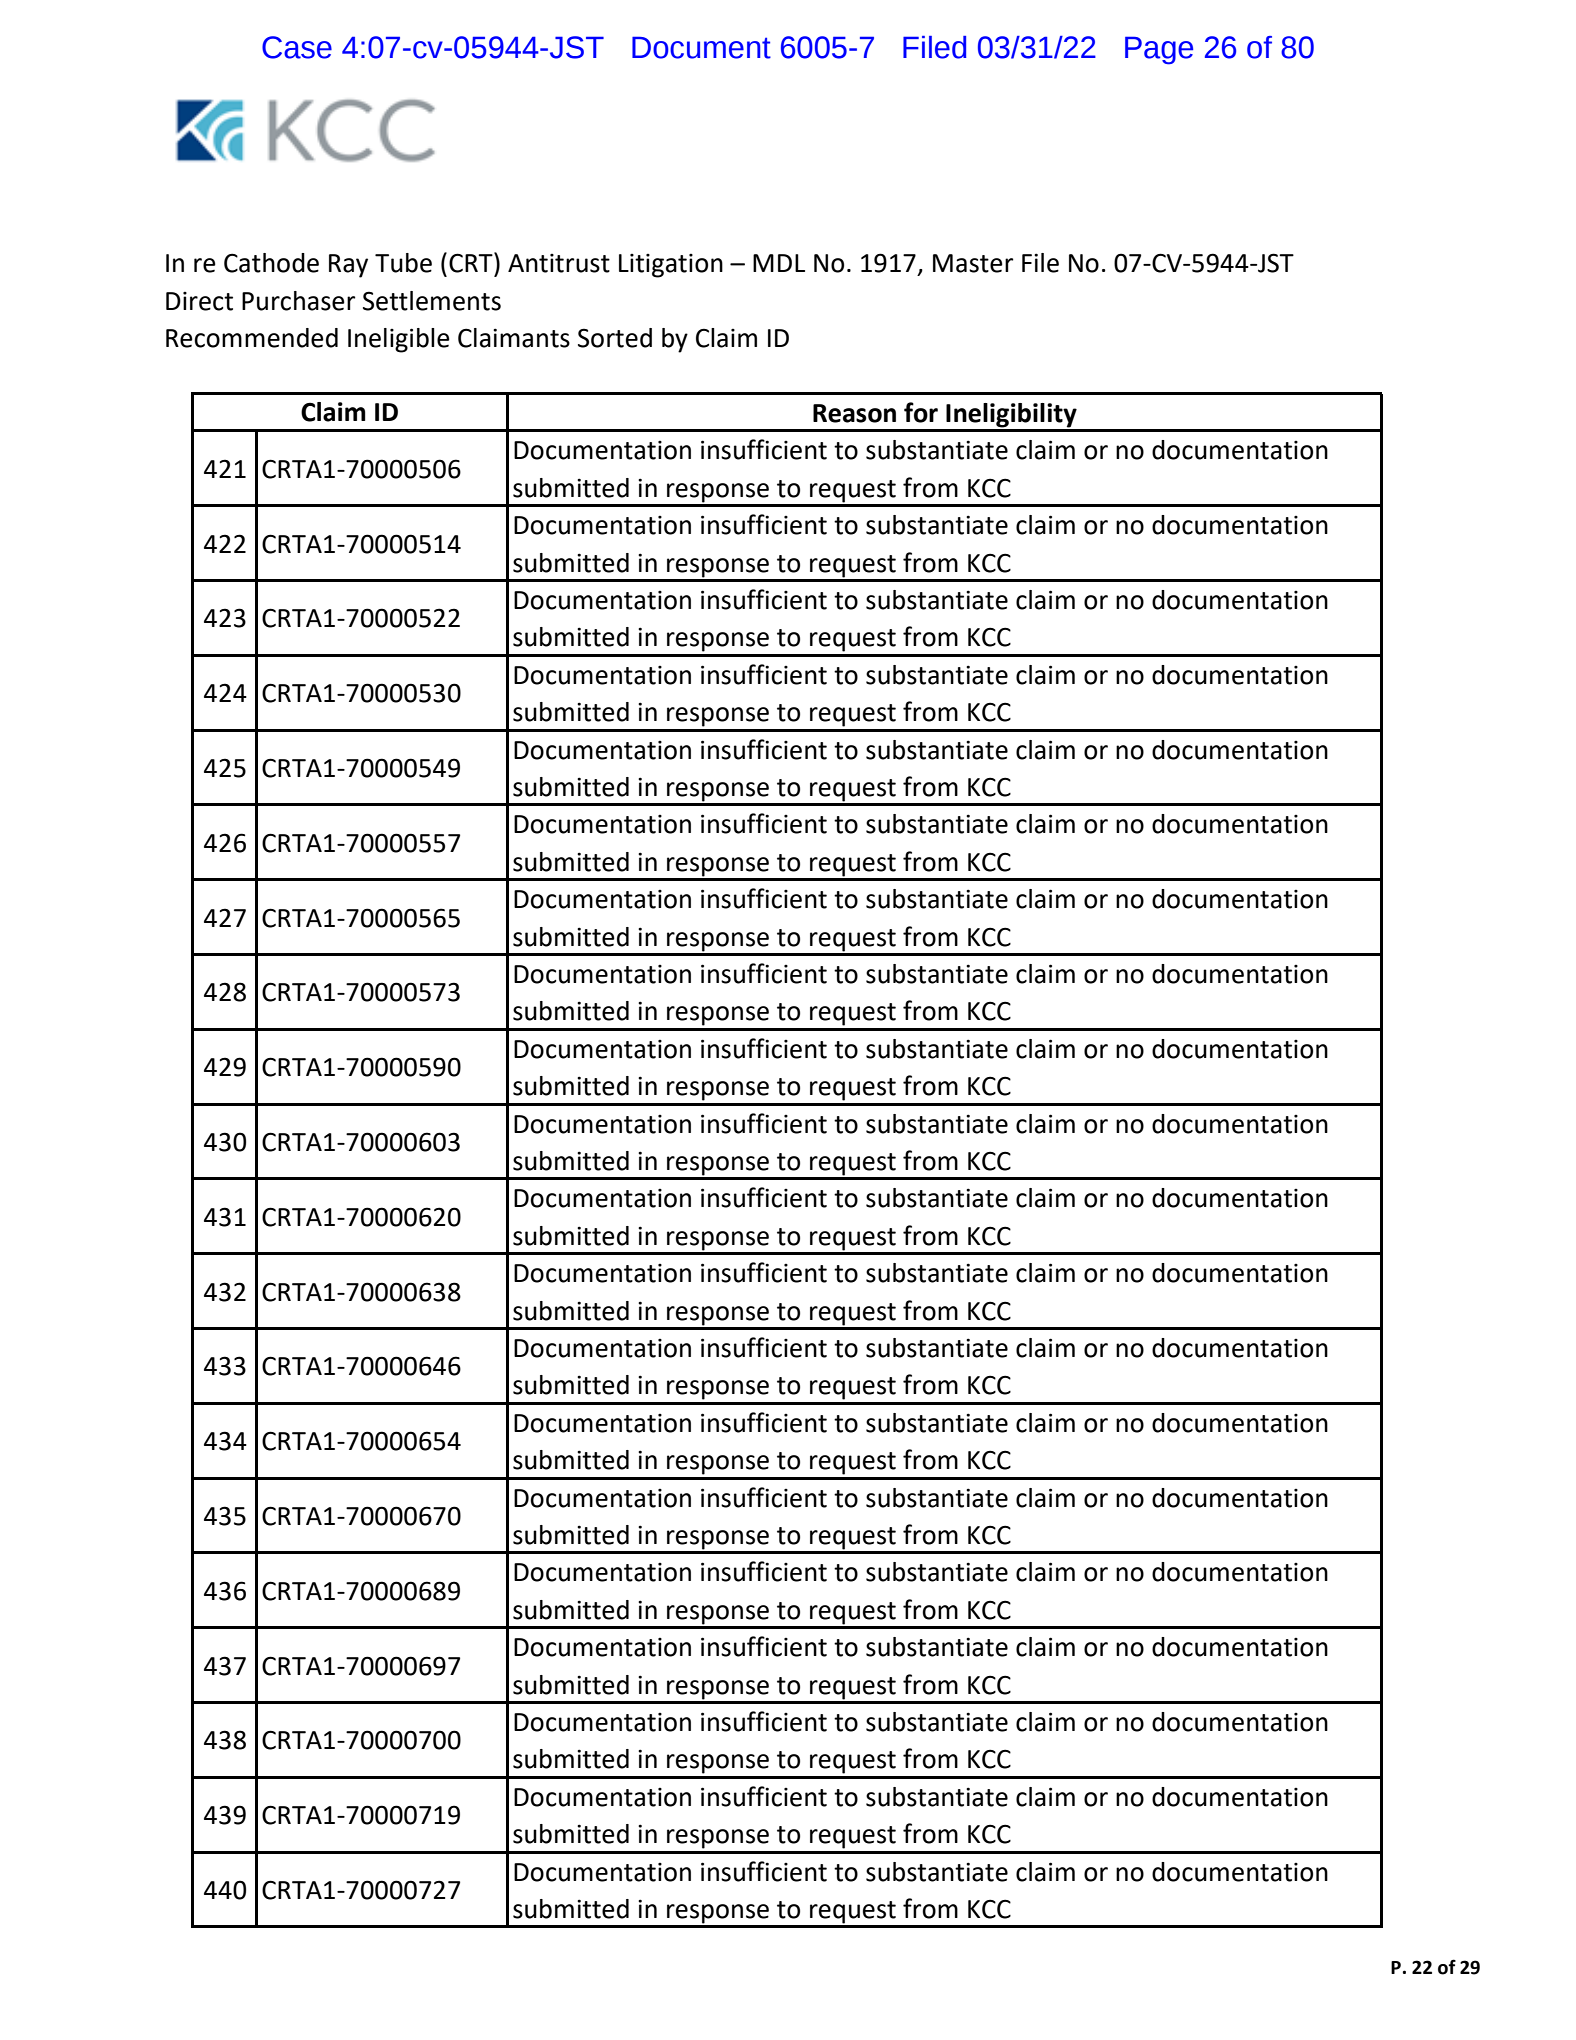 Image resolution: width=1576 pixels, height=2040 pixels. What do you see at coordinates (854, 413) in the image?
I see `Reason` at bounding box center [854, 413].
